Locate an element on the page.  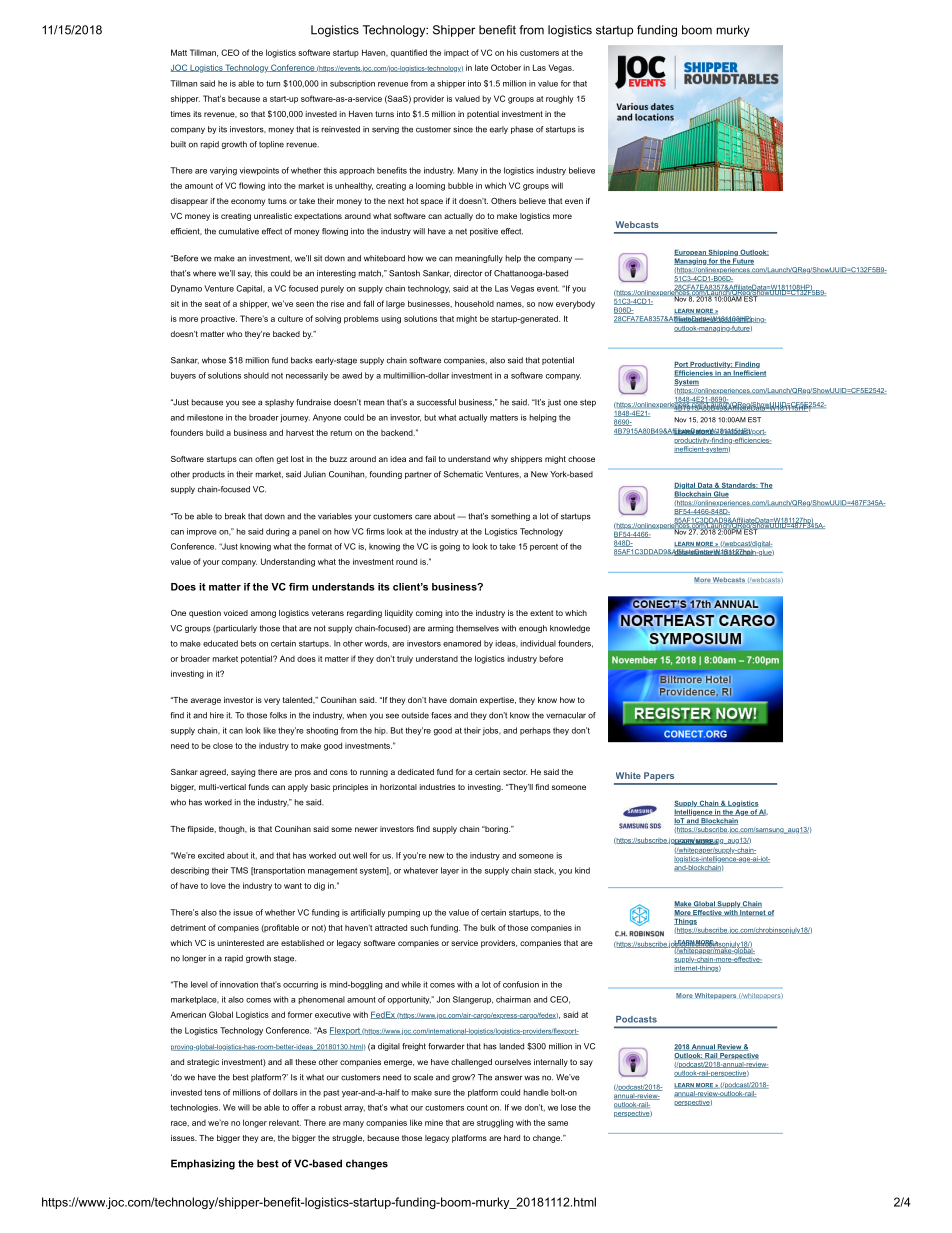
subscription is located at coordinates (352, 84).
